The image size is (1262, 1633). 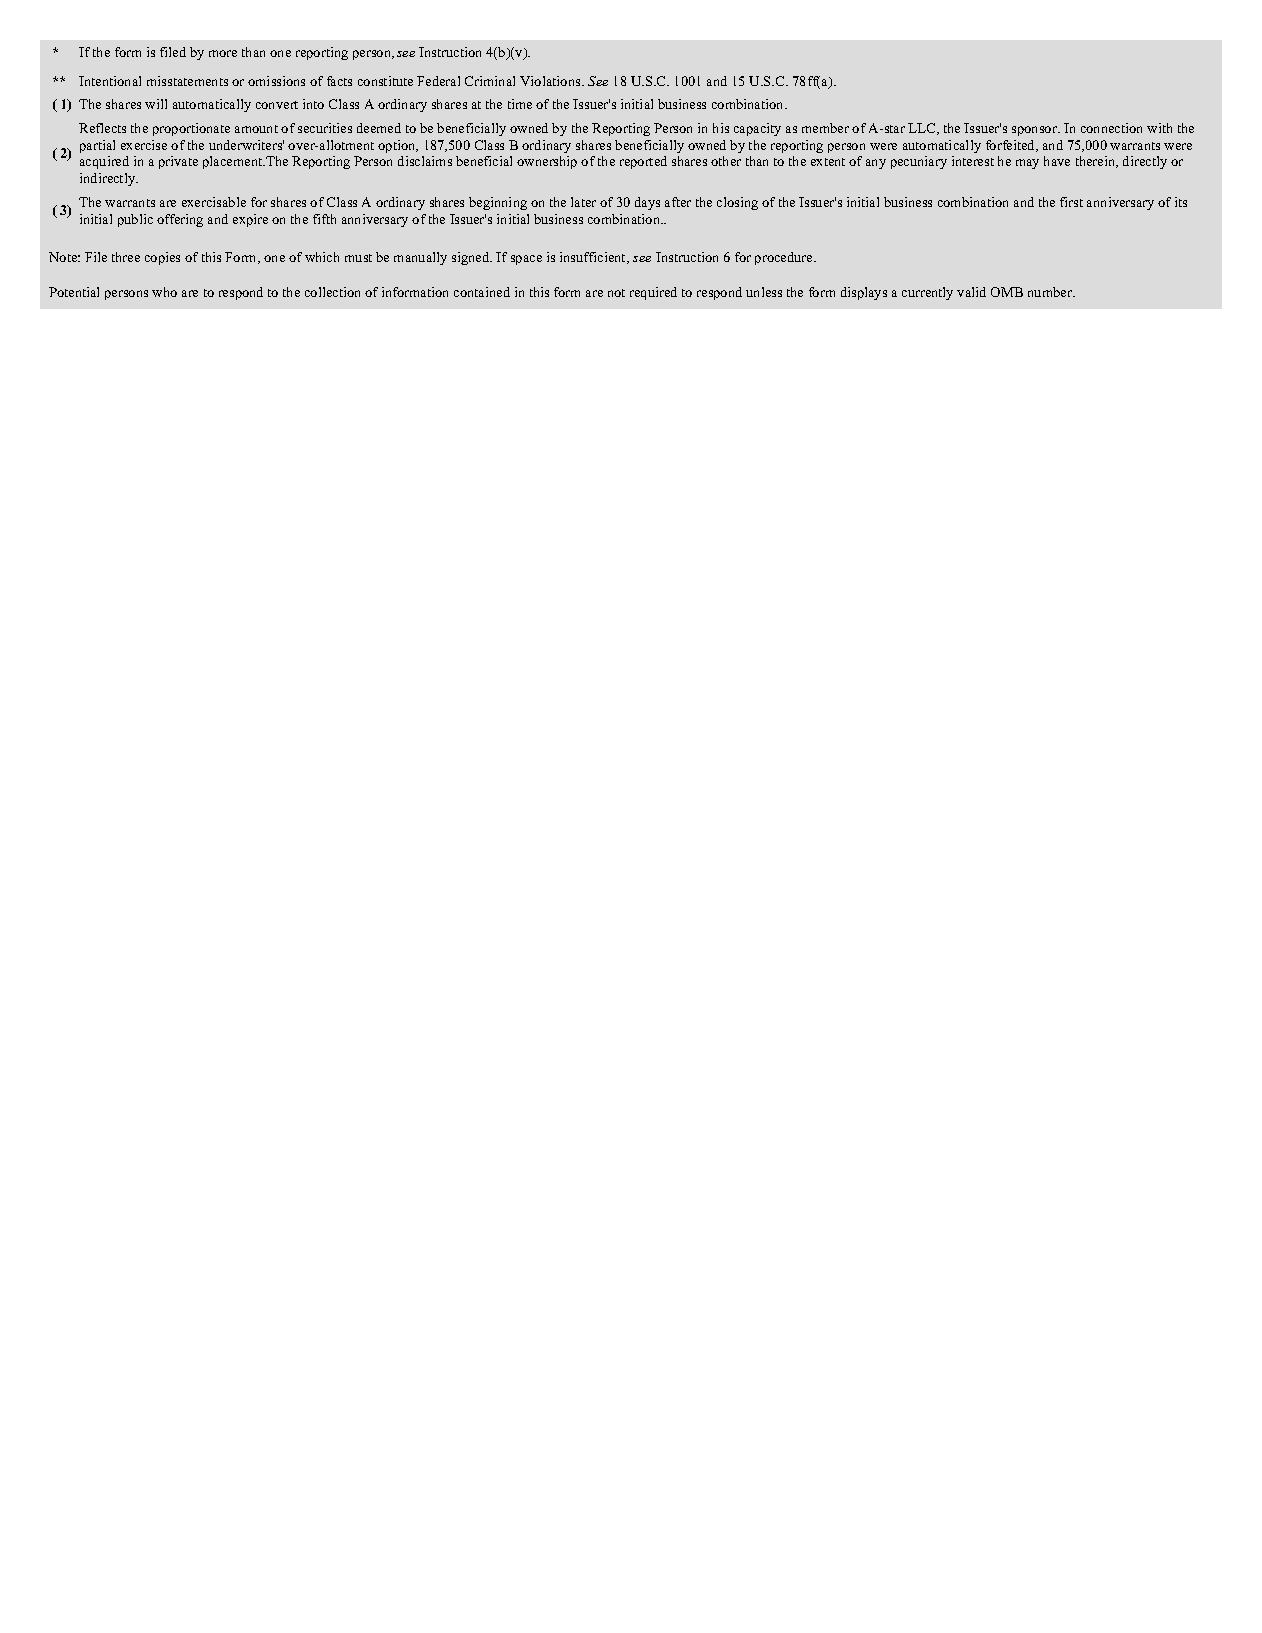 I want to click on private, so click(x=178, y=162).
